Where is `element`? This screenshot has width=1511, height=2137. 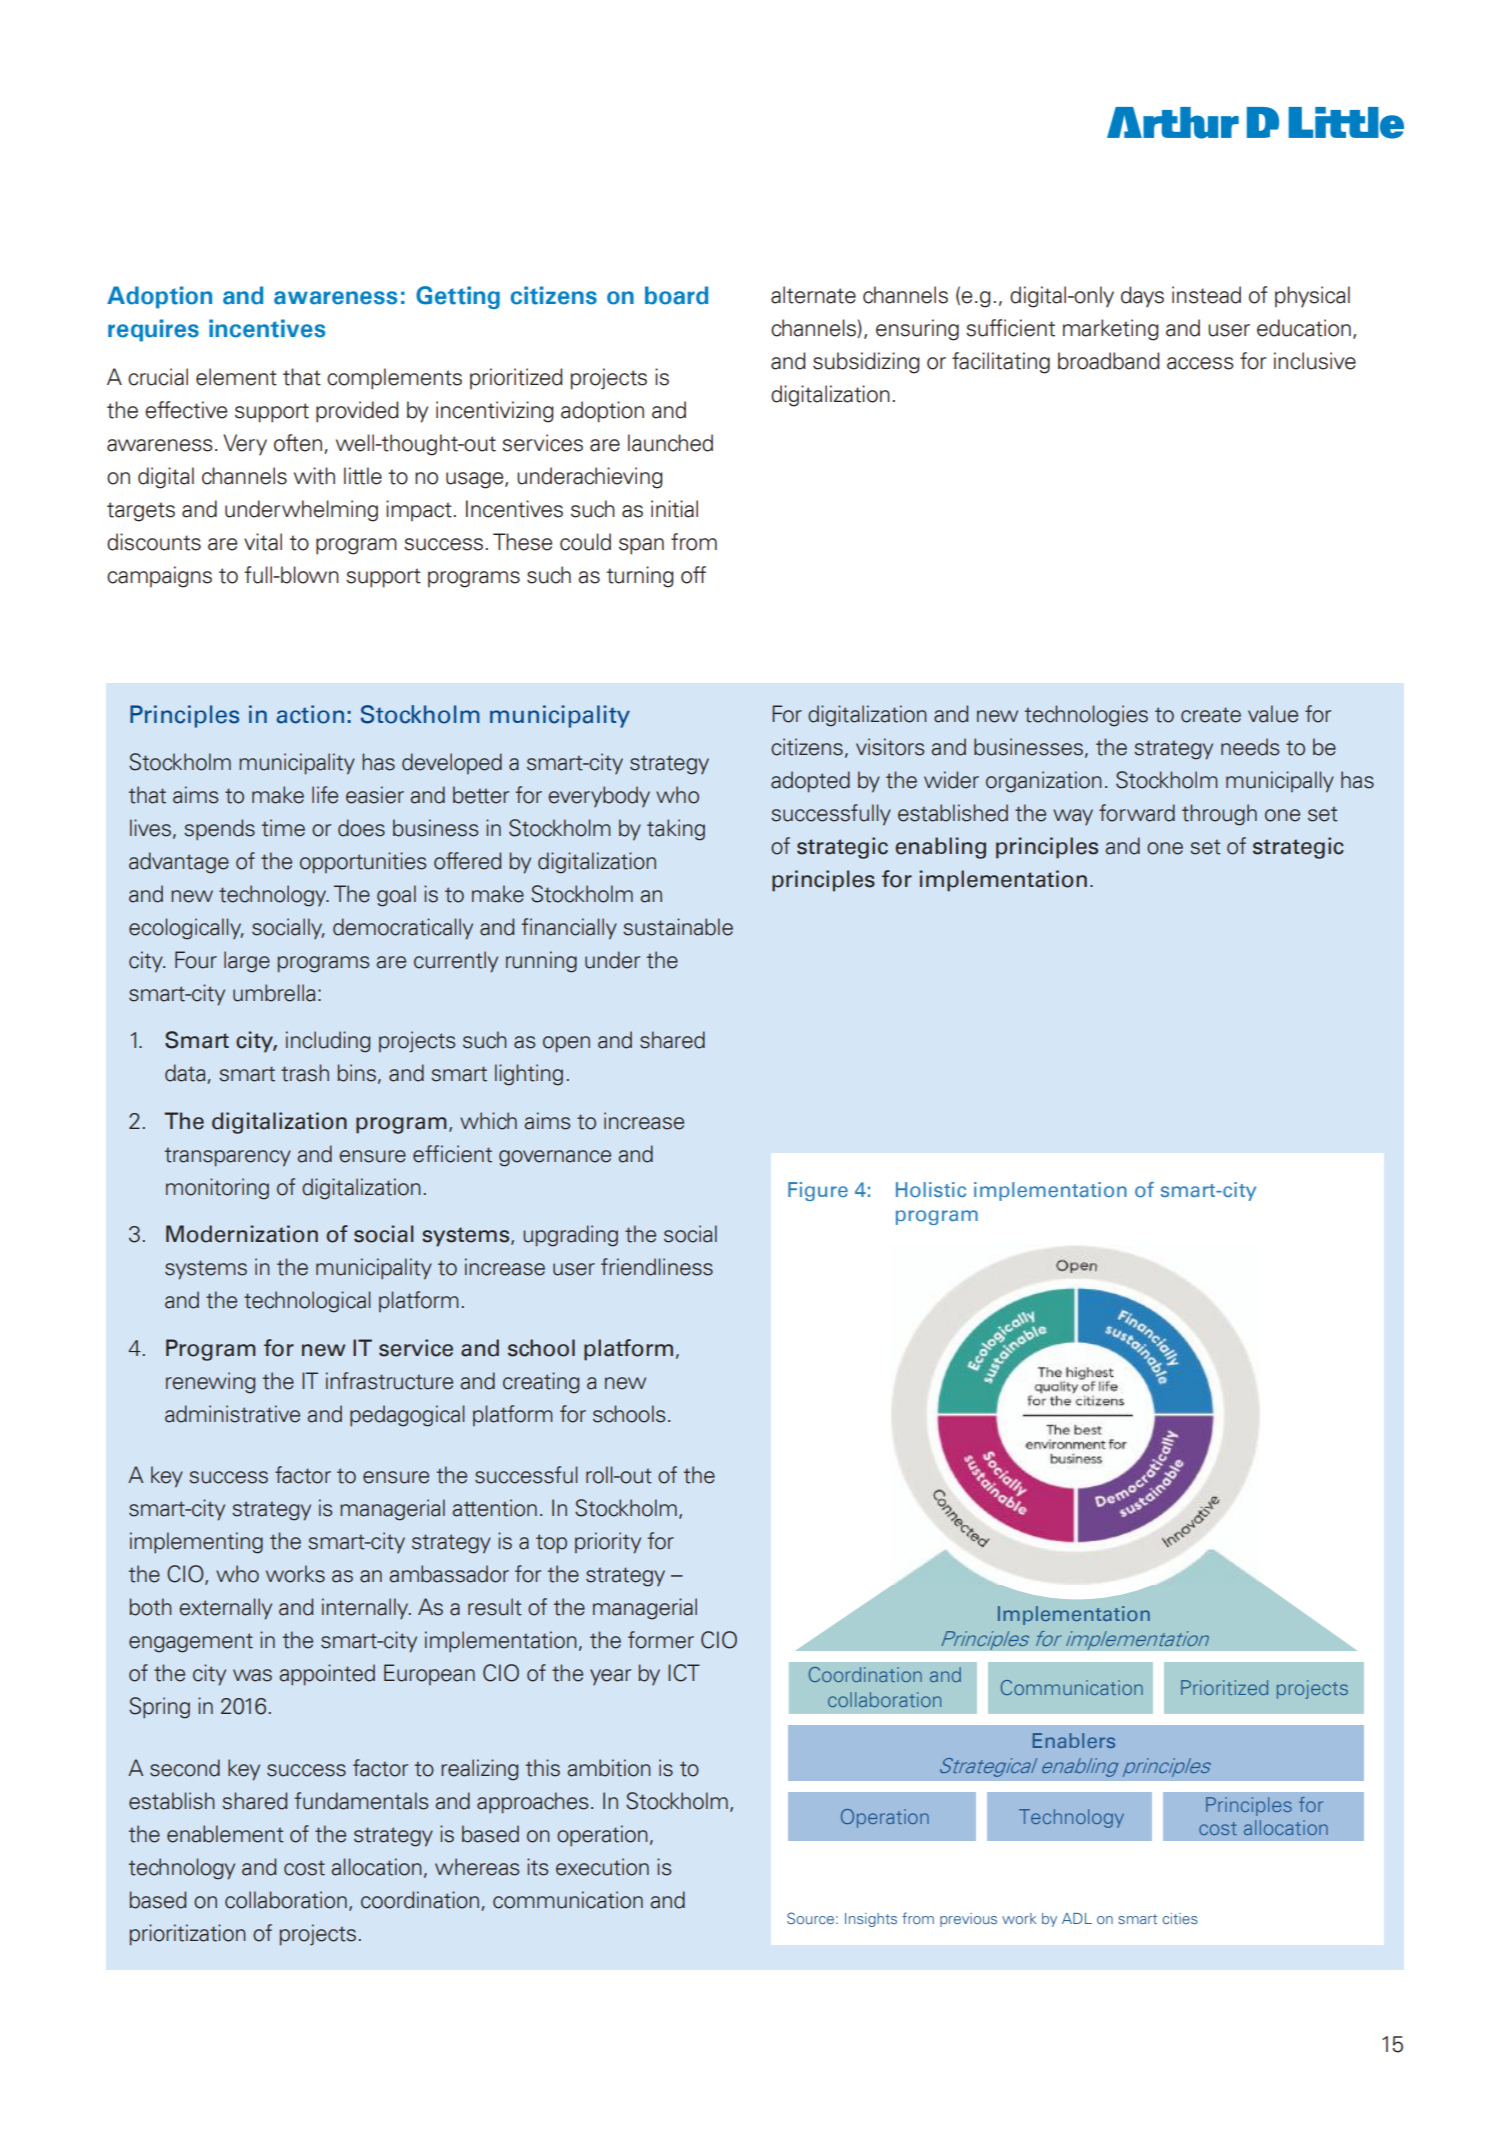
element is located at coordinates (236, 377).
